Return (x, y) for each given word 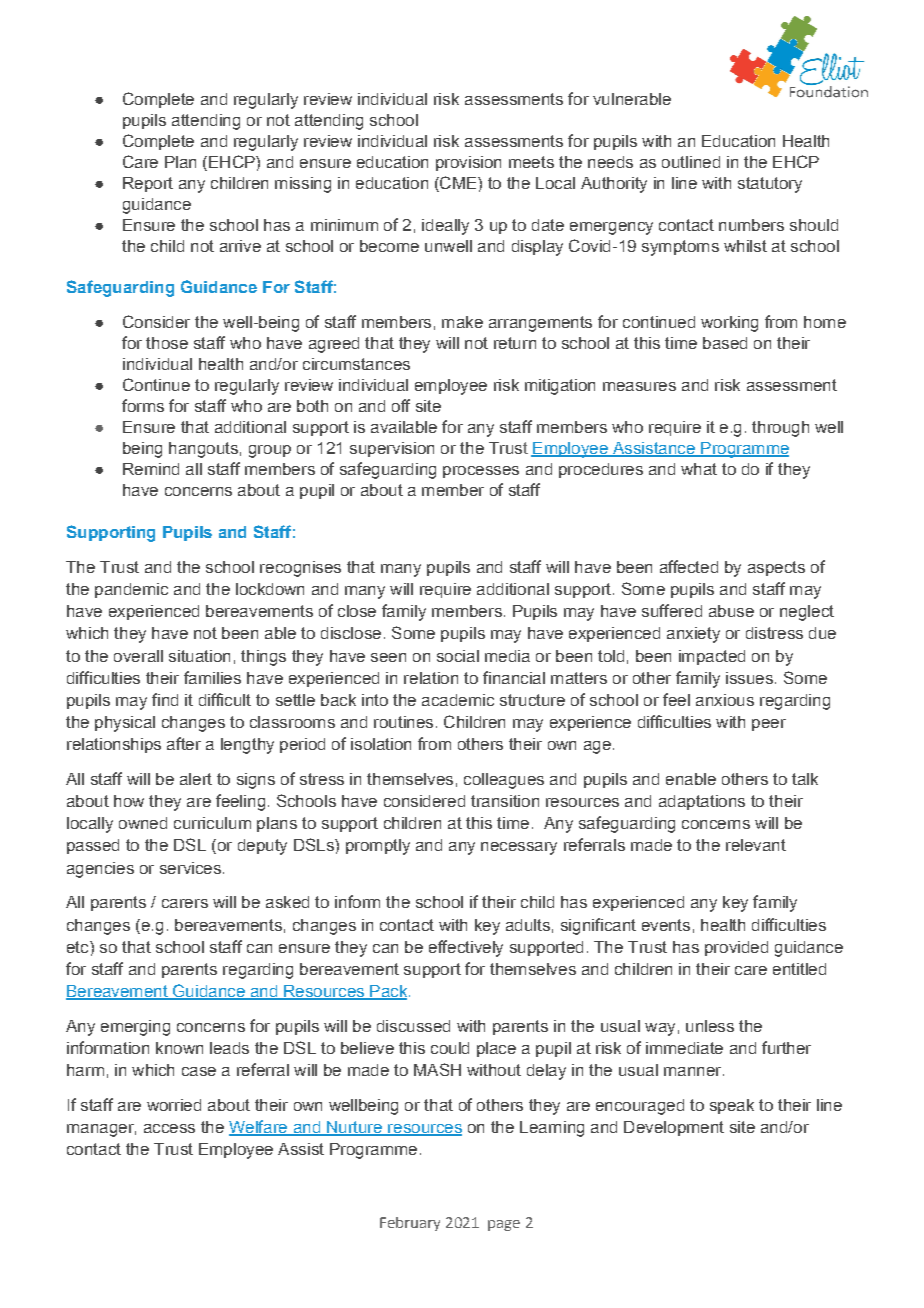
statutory (770, 185)
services (190, 868)
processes (481, 472)
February (410, 1224)
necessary (519, 848)
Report (148, 184)
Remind (151, 469)
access (169, 1128)
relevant (756, 845)
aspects (776, 568)
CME (458, 182)
